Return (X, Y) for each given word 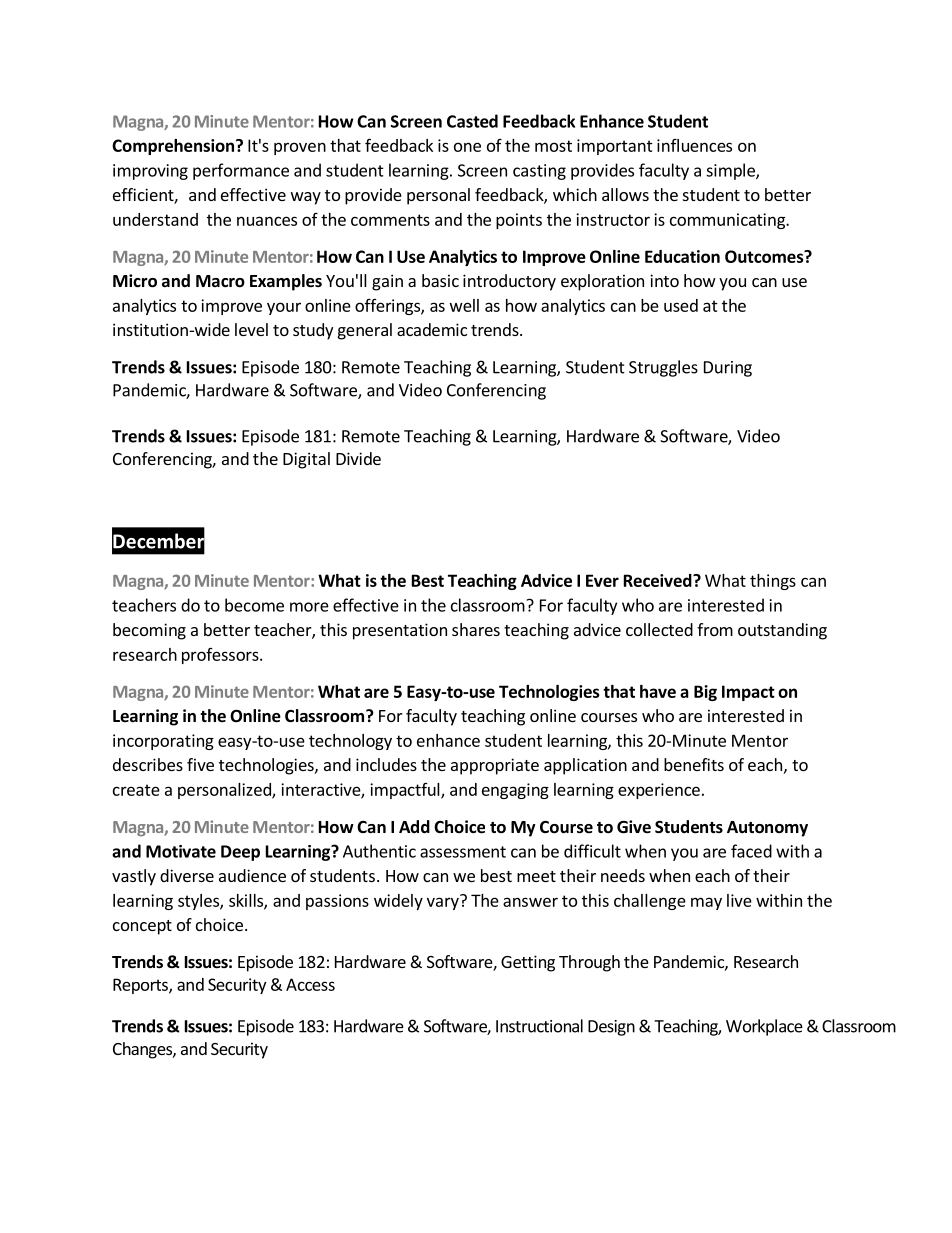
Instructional (539, 1026)
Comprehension (173, 147)
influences (694, 145)
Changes (143, 1050)
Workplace (764, 1027)
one (467, 147)
